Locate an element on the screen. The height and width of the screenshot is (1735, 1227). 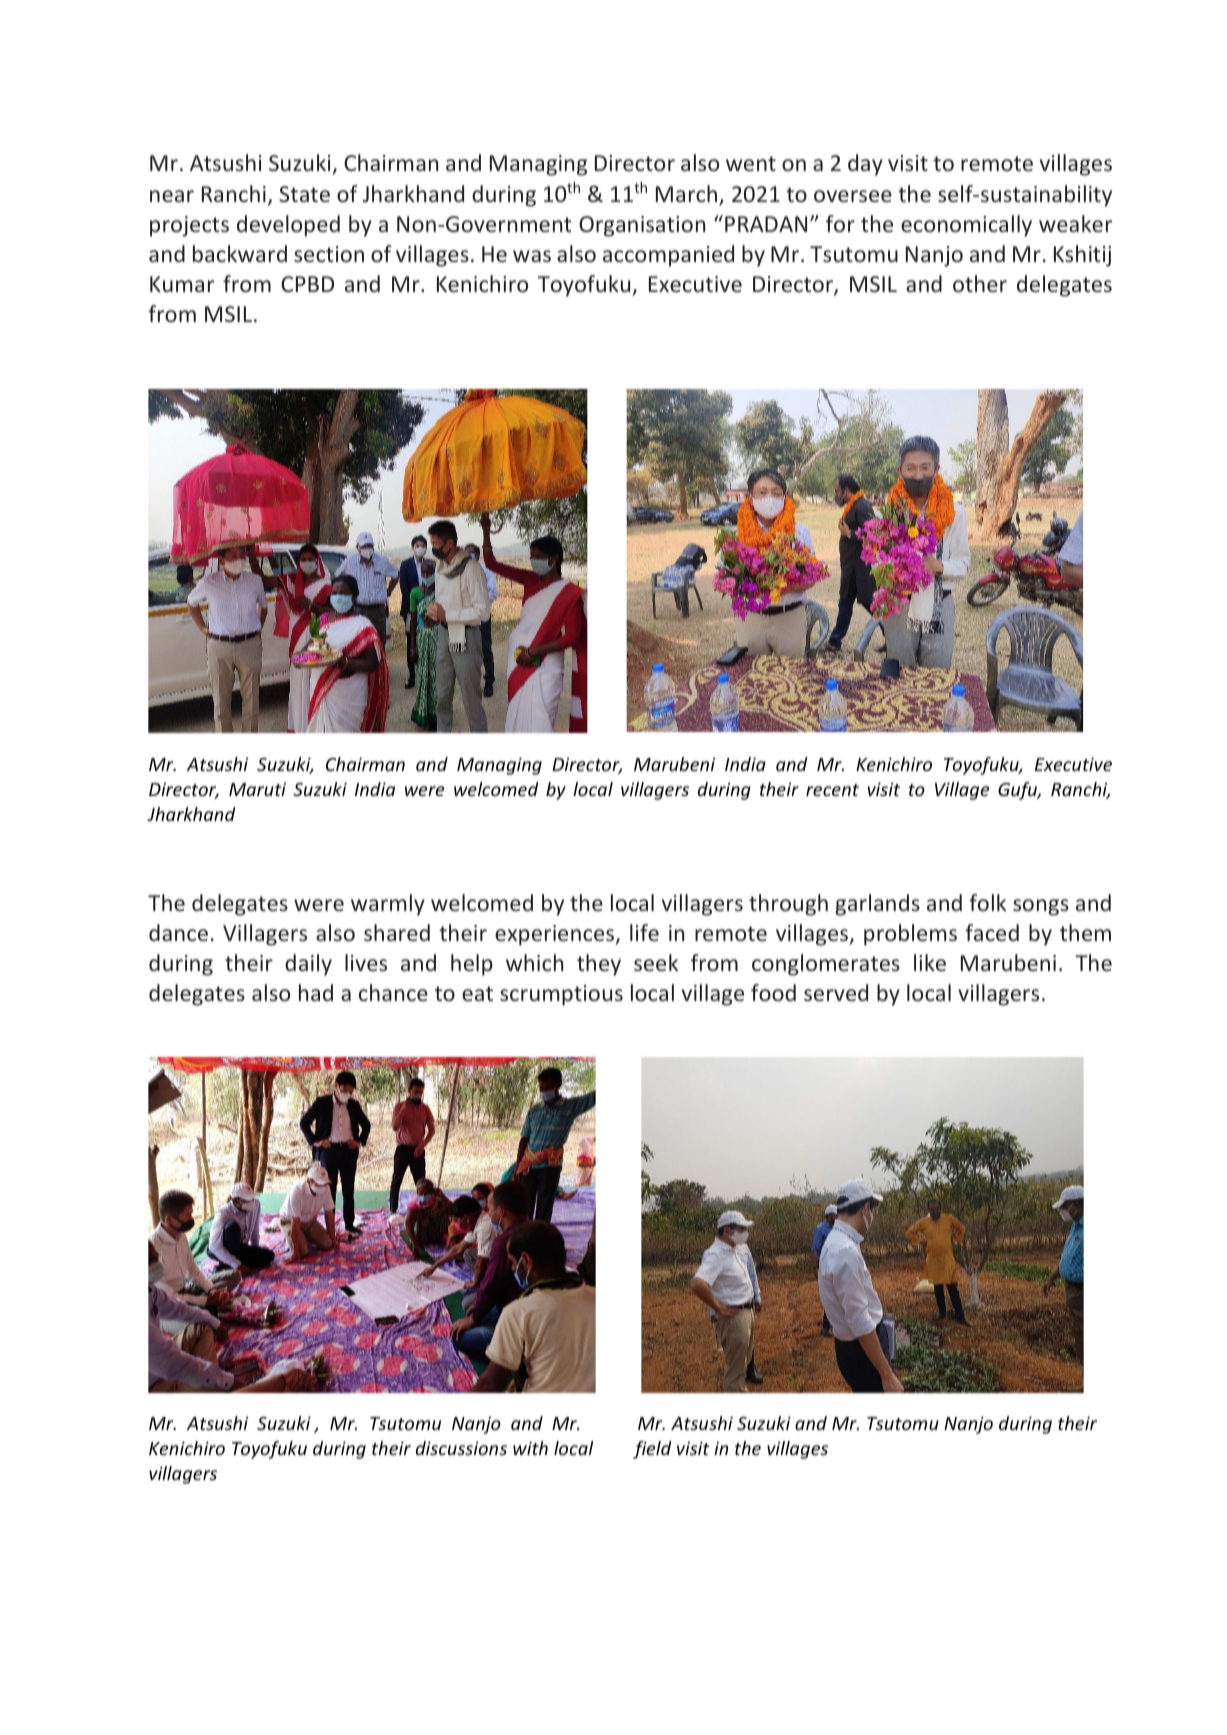
folk is located at coordinates (987, 902).
